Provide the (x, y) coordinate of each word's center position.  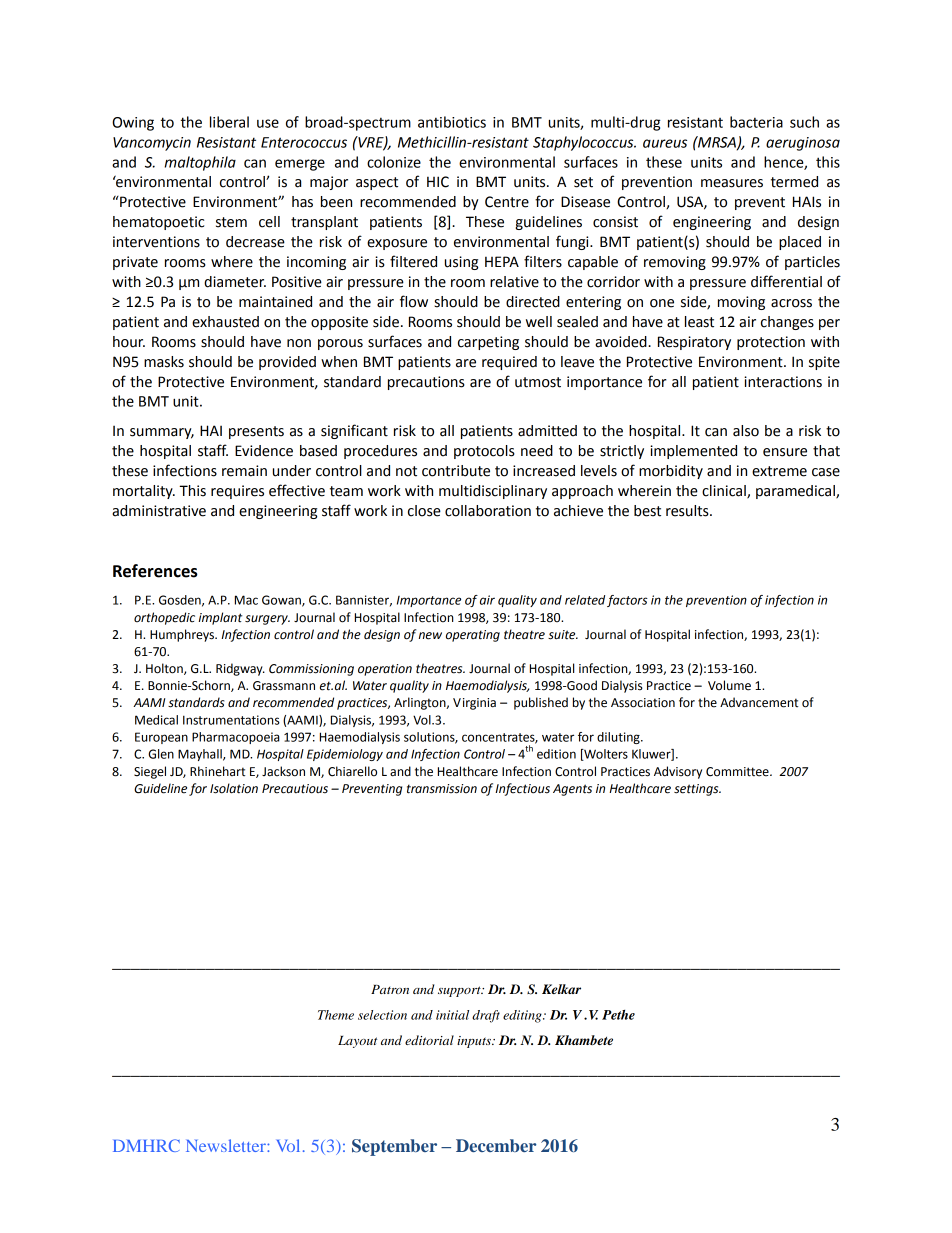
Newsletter (227, 1145)
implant (221, 618)
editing (523, 1016)
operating (473, 636)
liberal (229, 122)
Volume (729, 685)
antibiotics (452, 122)
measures (732, 183)
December (496, 1145)
